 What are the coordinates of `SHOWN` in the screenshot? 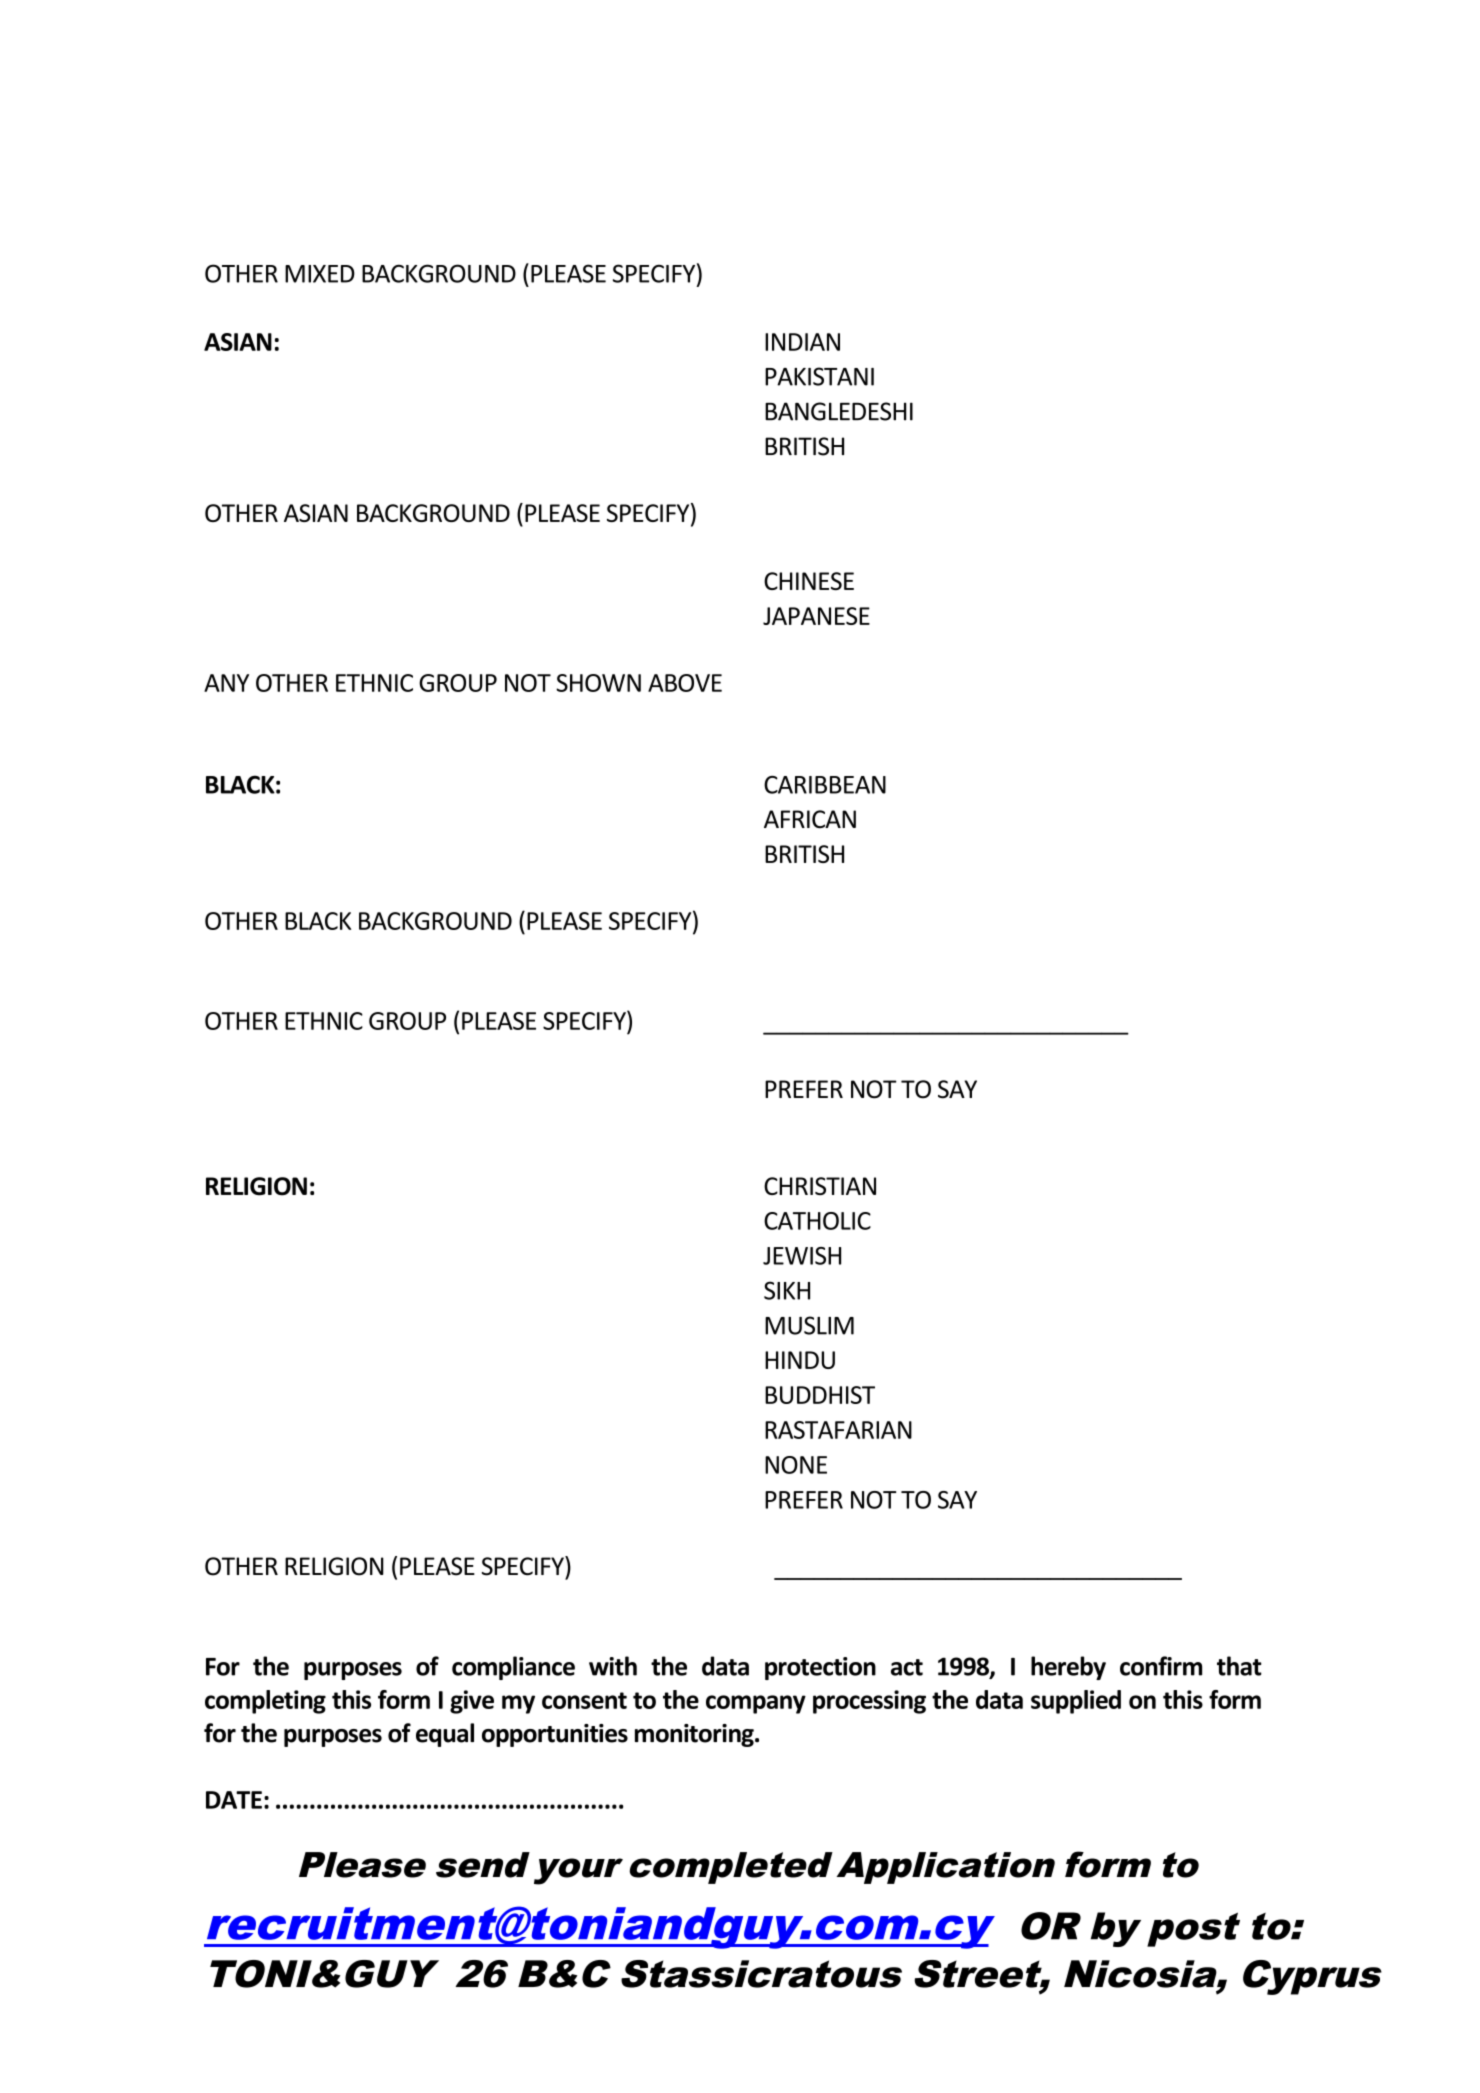 It's located at (598, 683).
